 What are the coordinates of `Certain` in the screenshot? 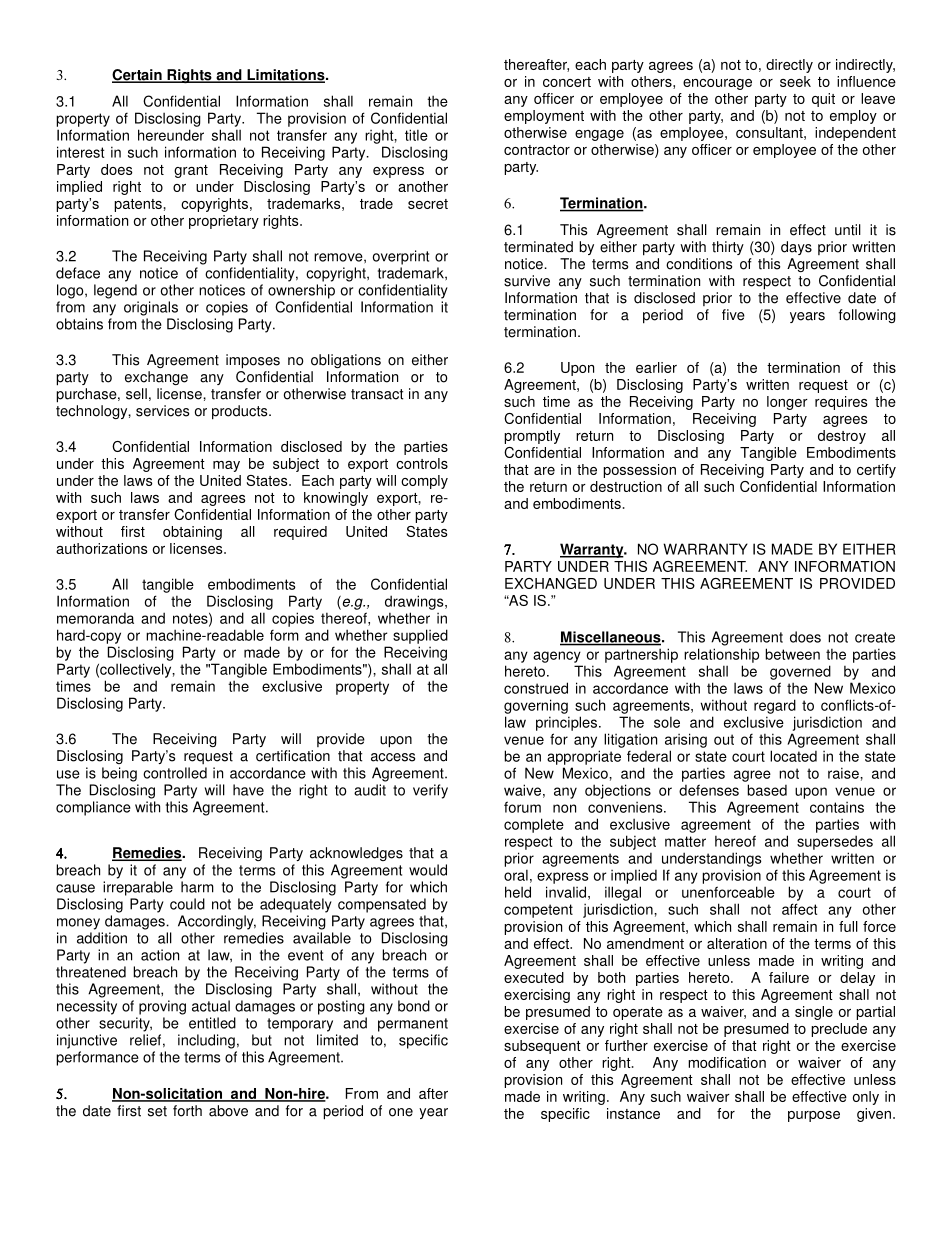 It's located at (138, 76).
